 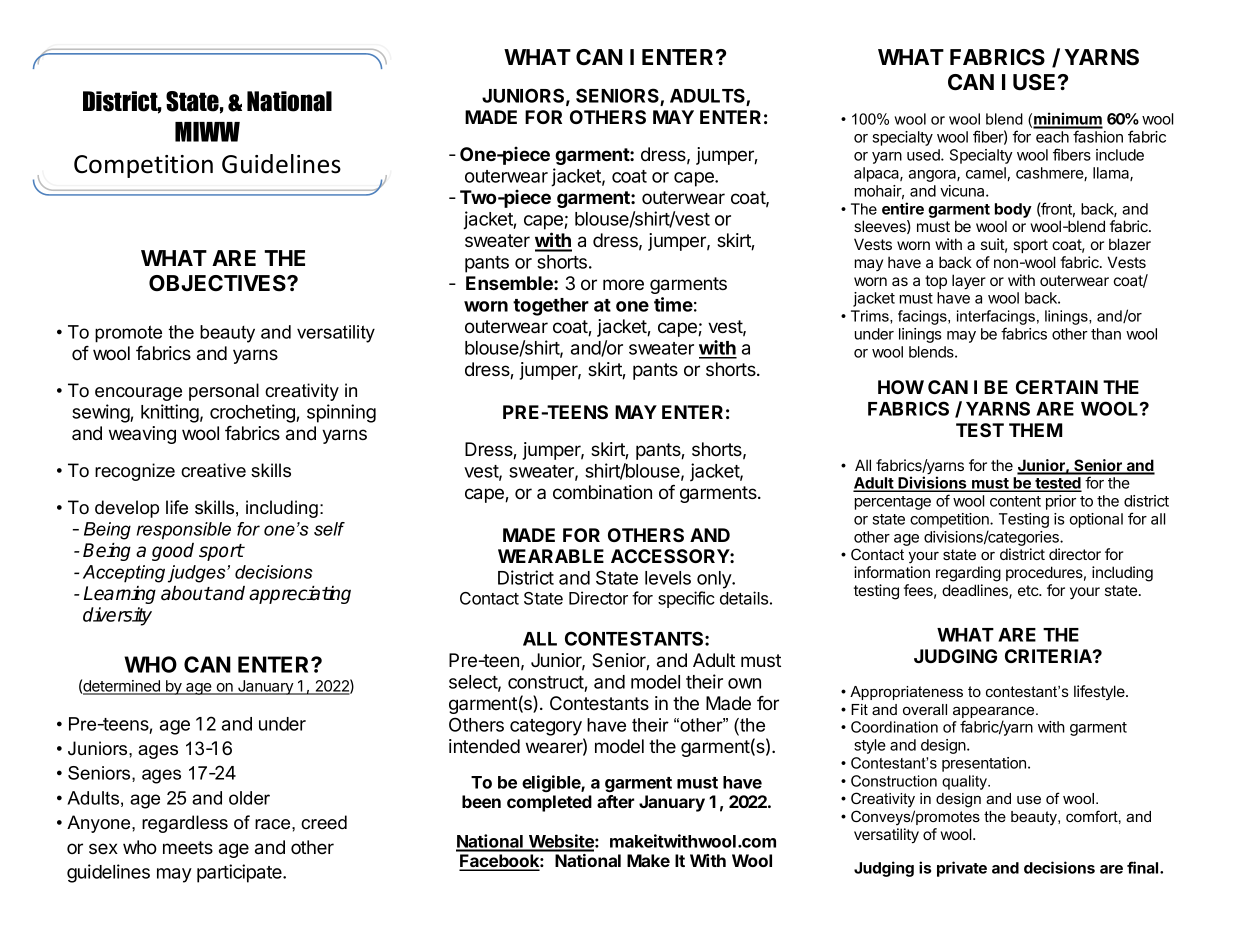 What do you see at coordinates (1068, 120) in the screenshot?
I see `minimum` at bounding box center [1068, 120].
